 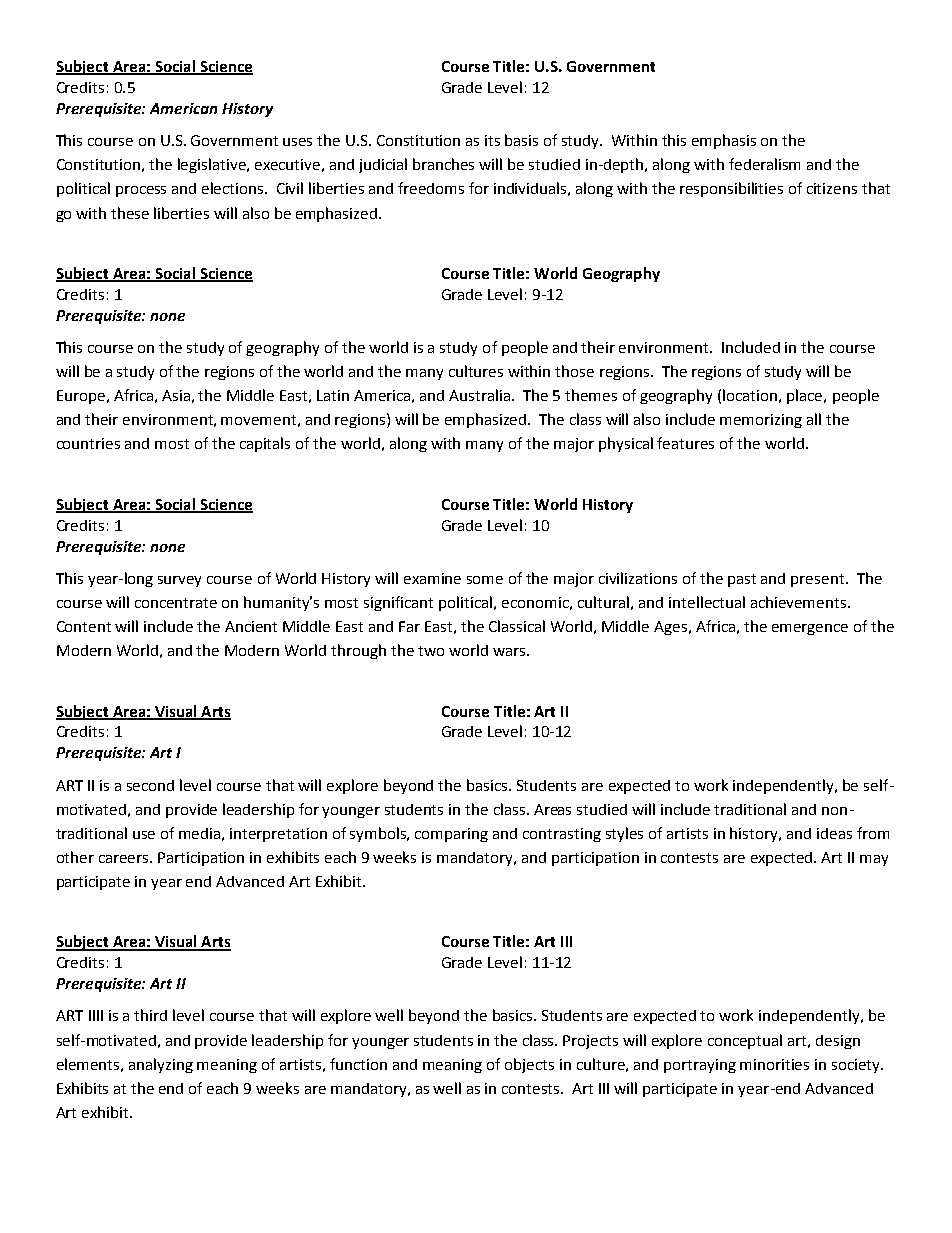 I want to click on concentrate, so click(x=176, y=603).
